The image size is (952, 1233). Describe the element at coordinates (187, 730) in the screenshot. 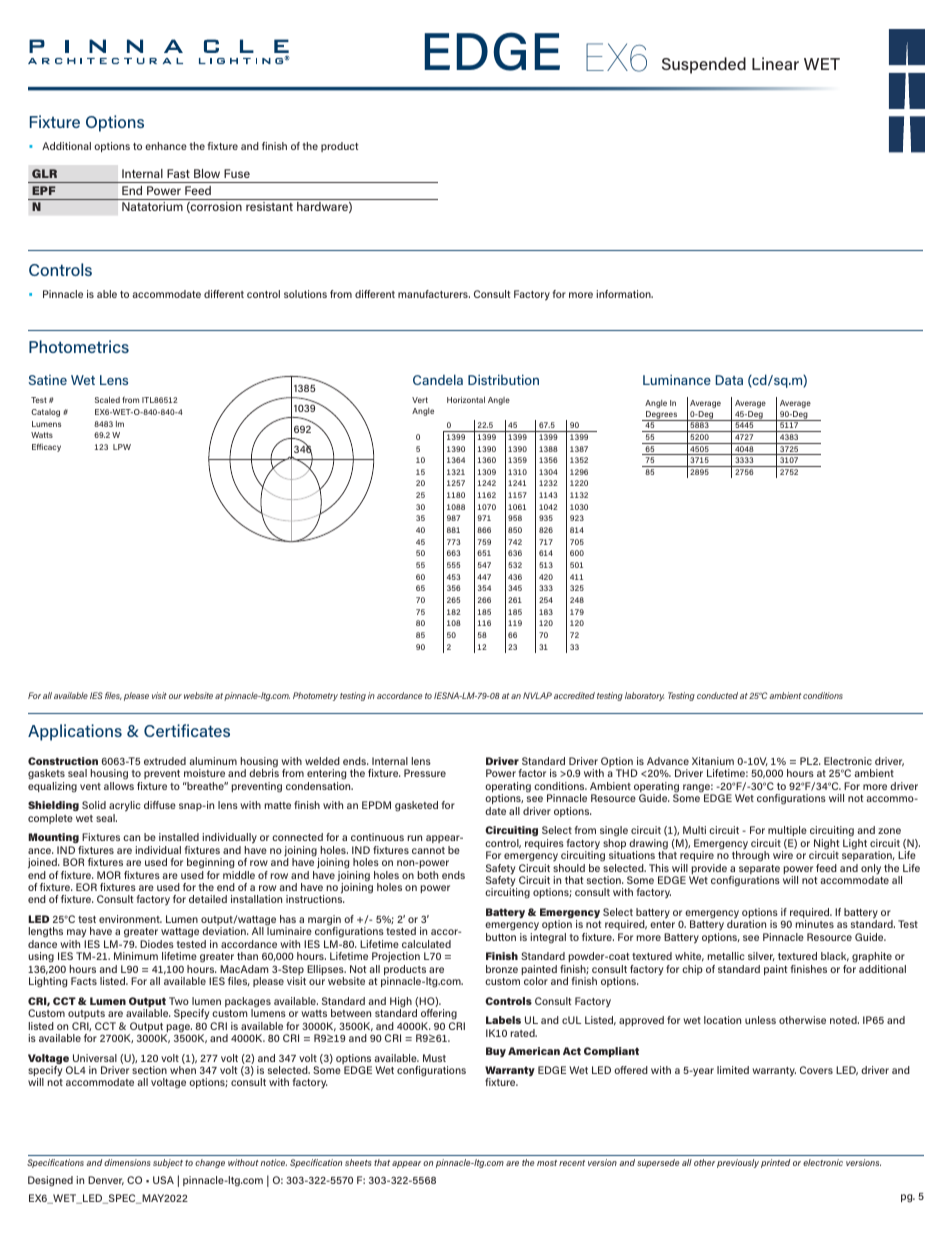

I see `Certificates` at that location.
